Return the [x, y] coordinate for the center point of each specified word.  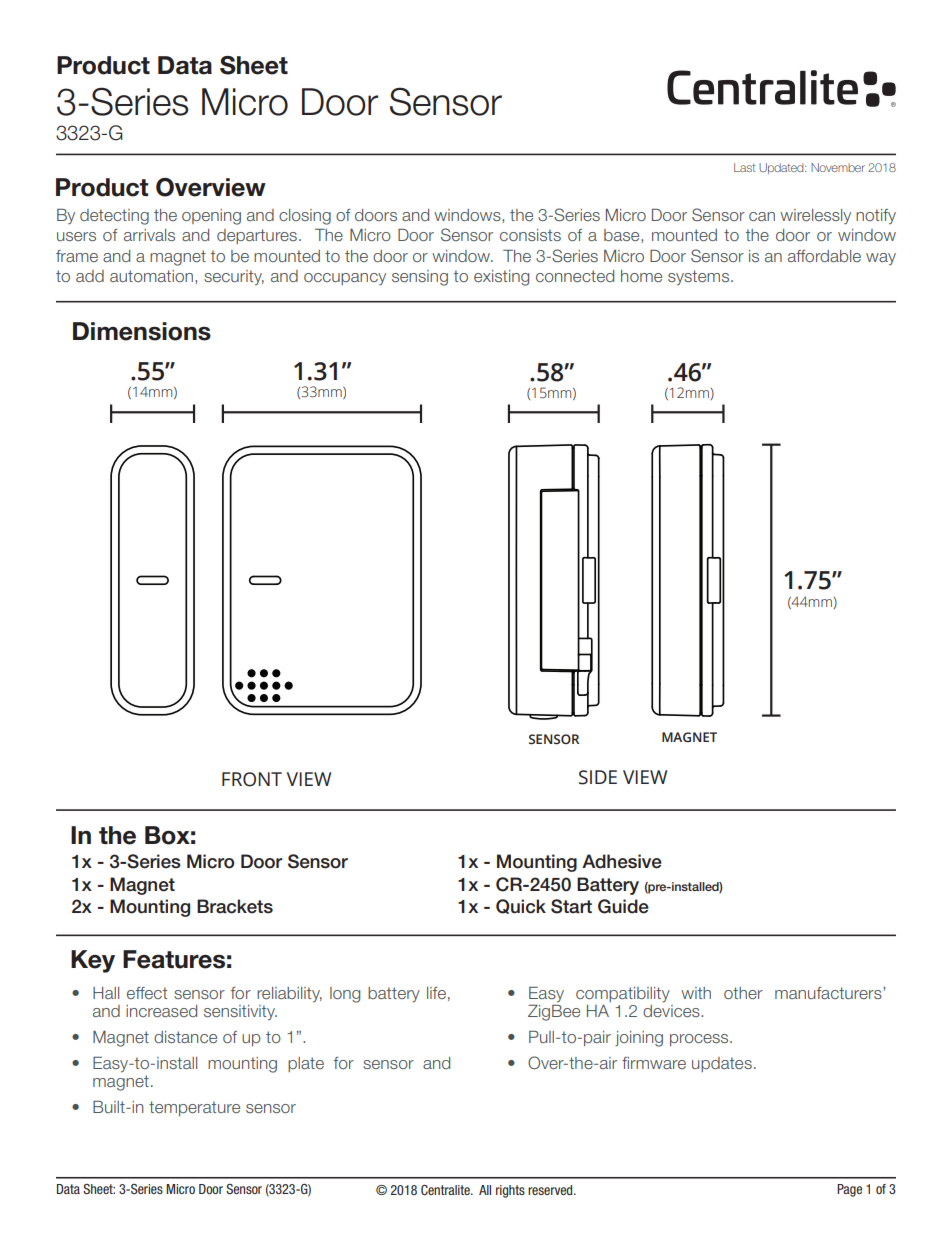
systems [700, 277]
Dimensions [142, 331]
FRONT [252, 779]
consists [530, 235]
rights [510, 1191]
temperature [194, 1108]
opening [211, 217]
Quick [521, 906]
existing [501, 278]
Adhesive [622, 861]
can [762, 216]
